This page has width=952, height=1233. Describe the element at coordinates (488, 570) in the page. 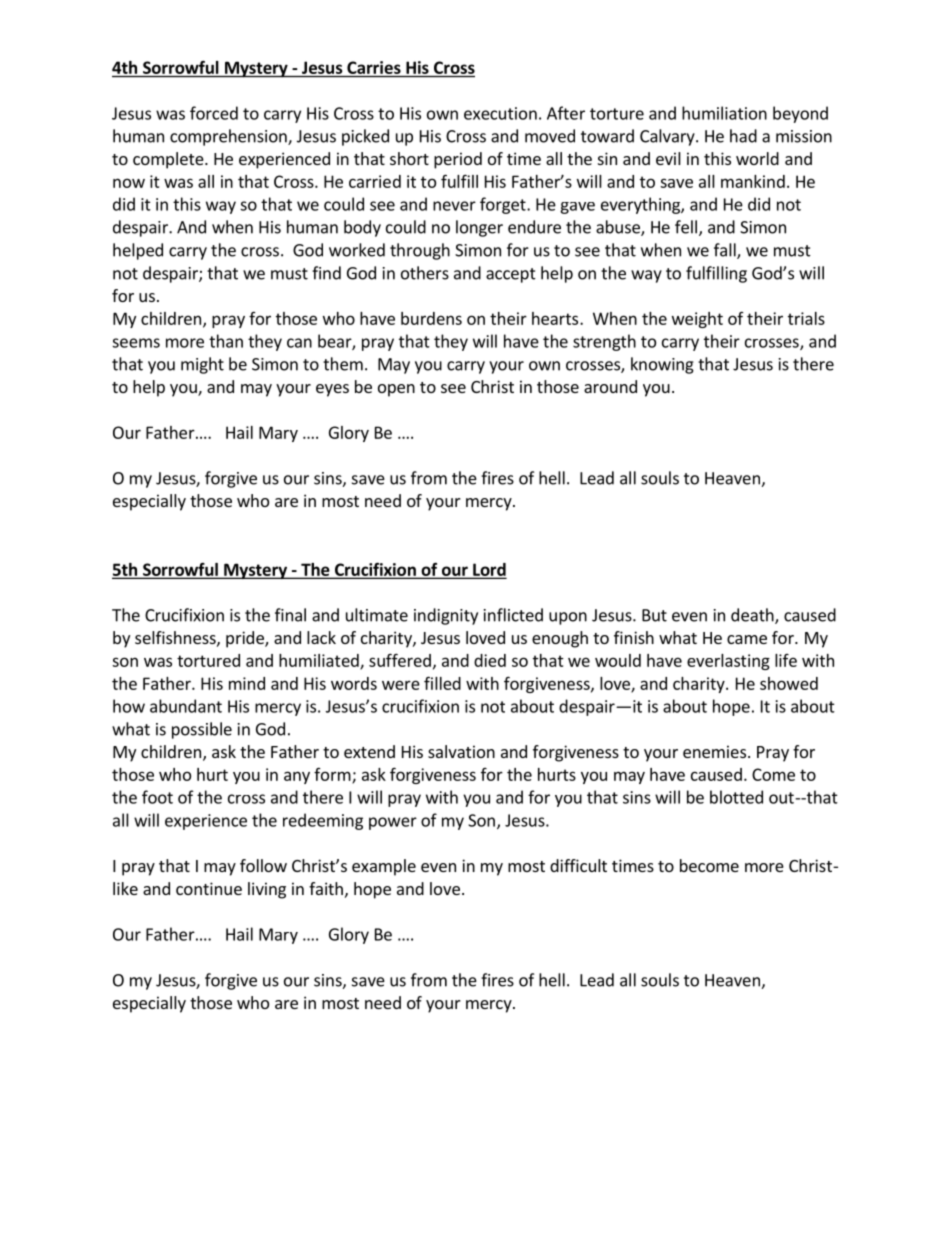

I see `Lord` at that location.
